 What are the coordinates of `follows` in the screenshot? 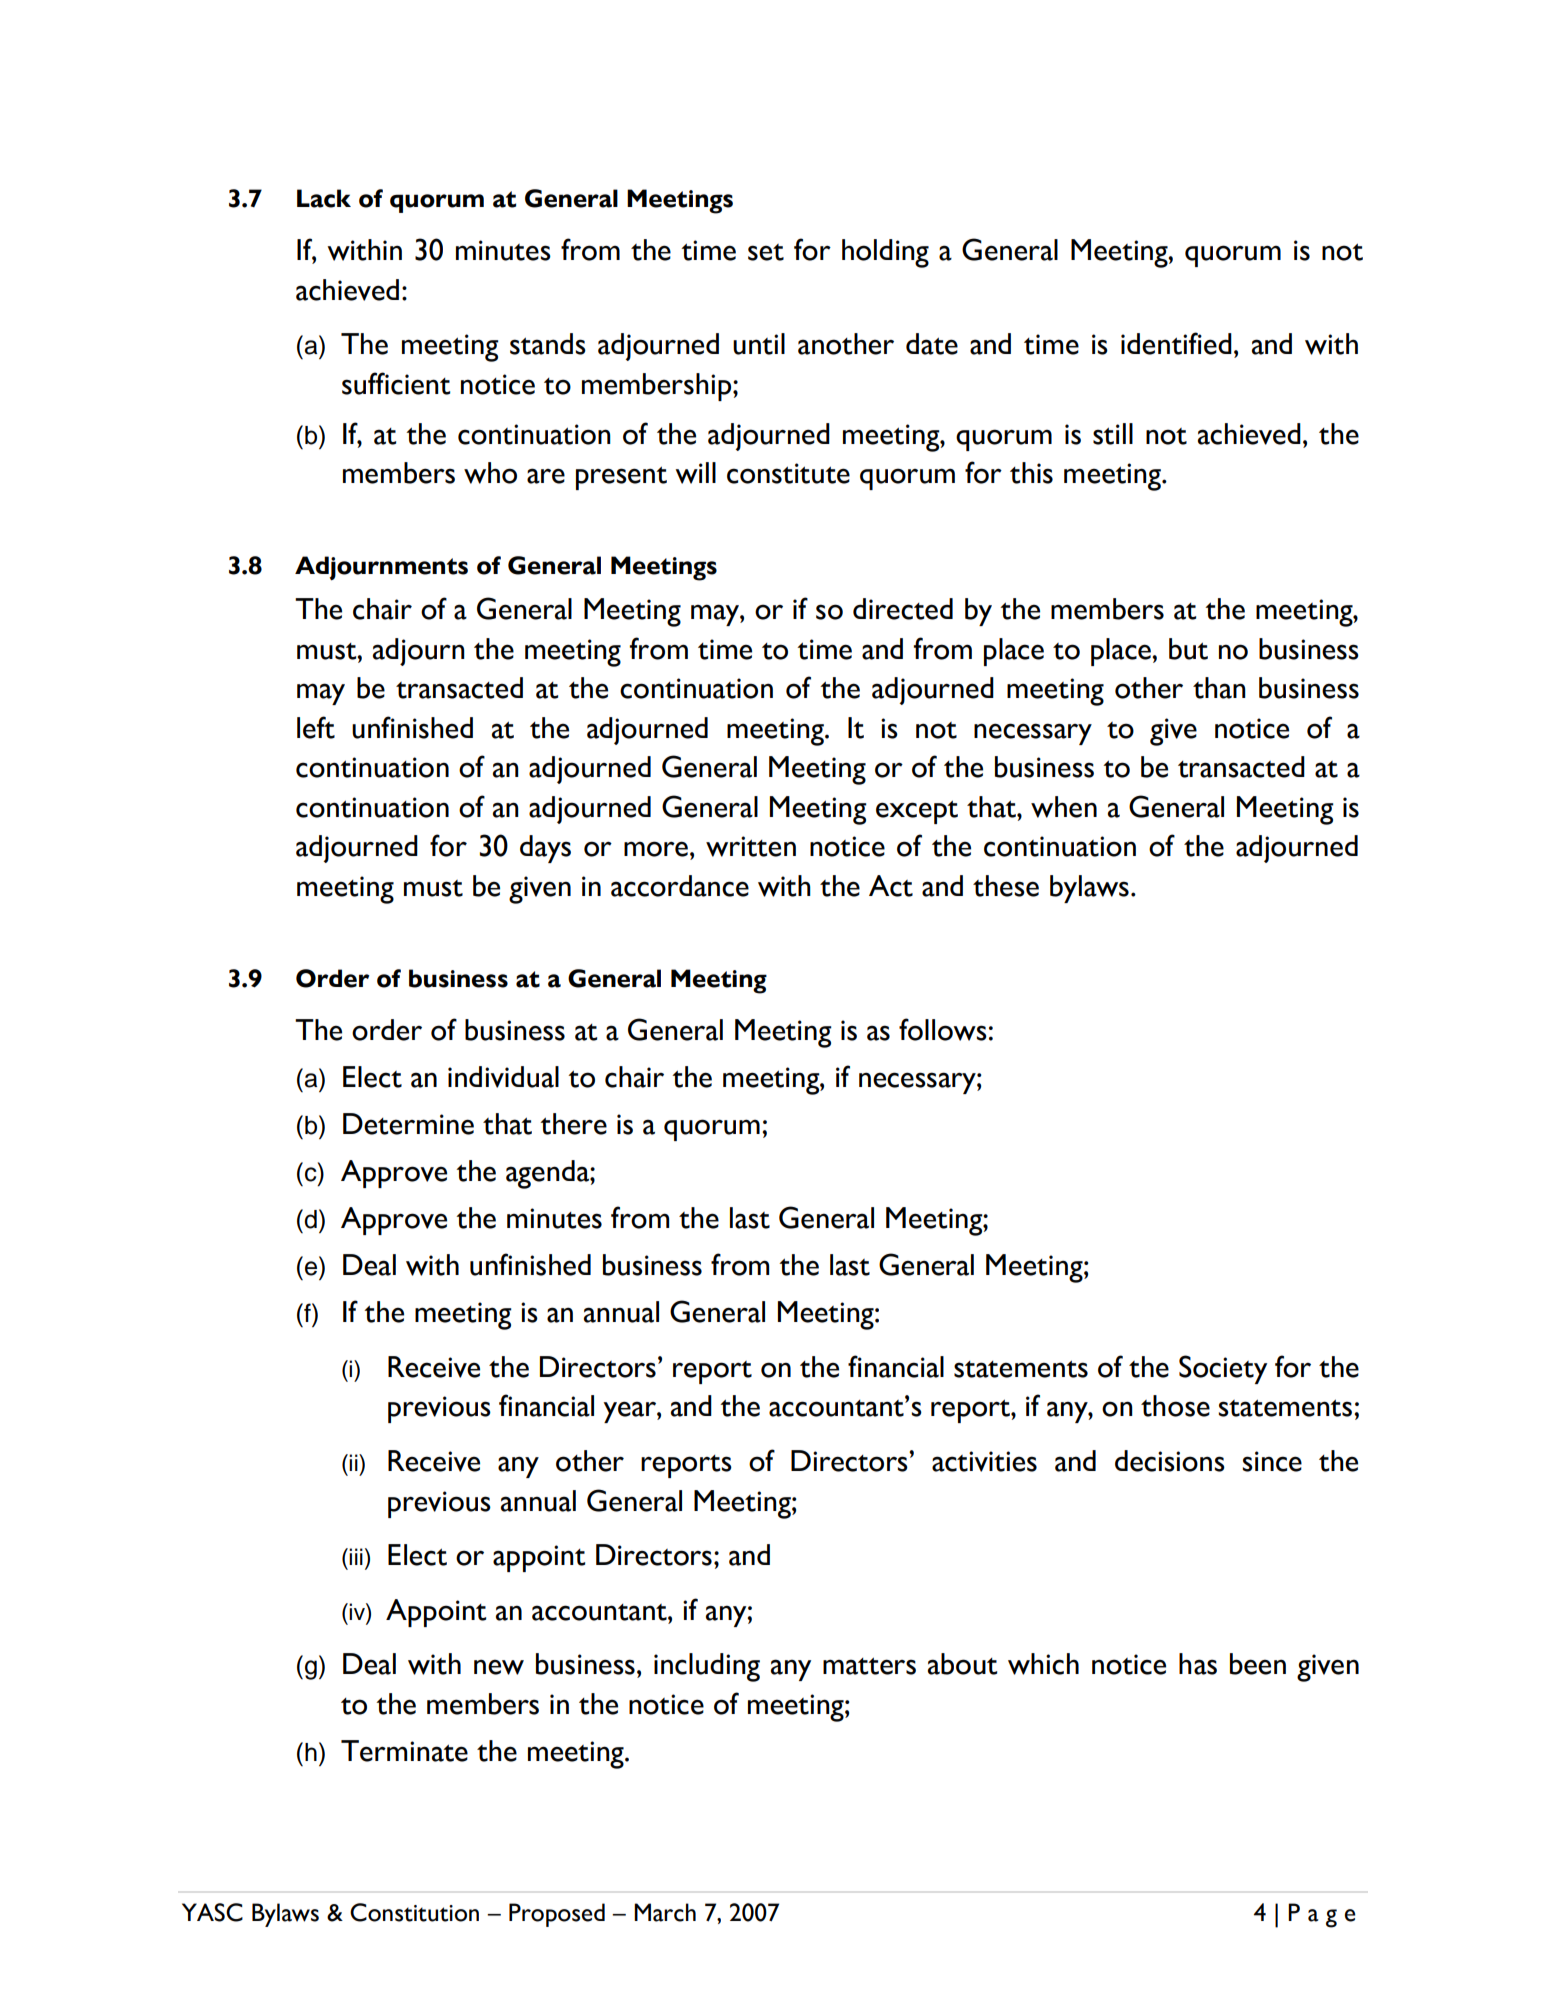 It's located at (943, 1029).
